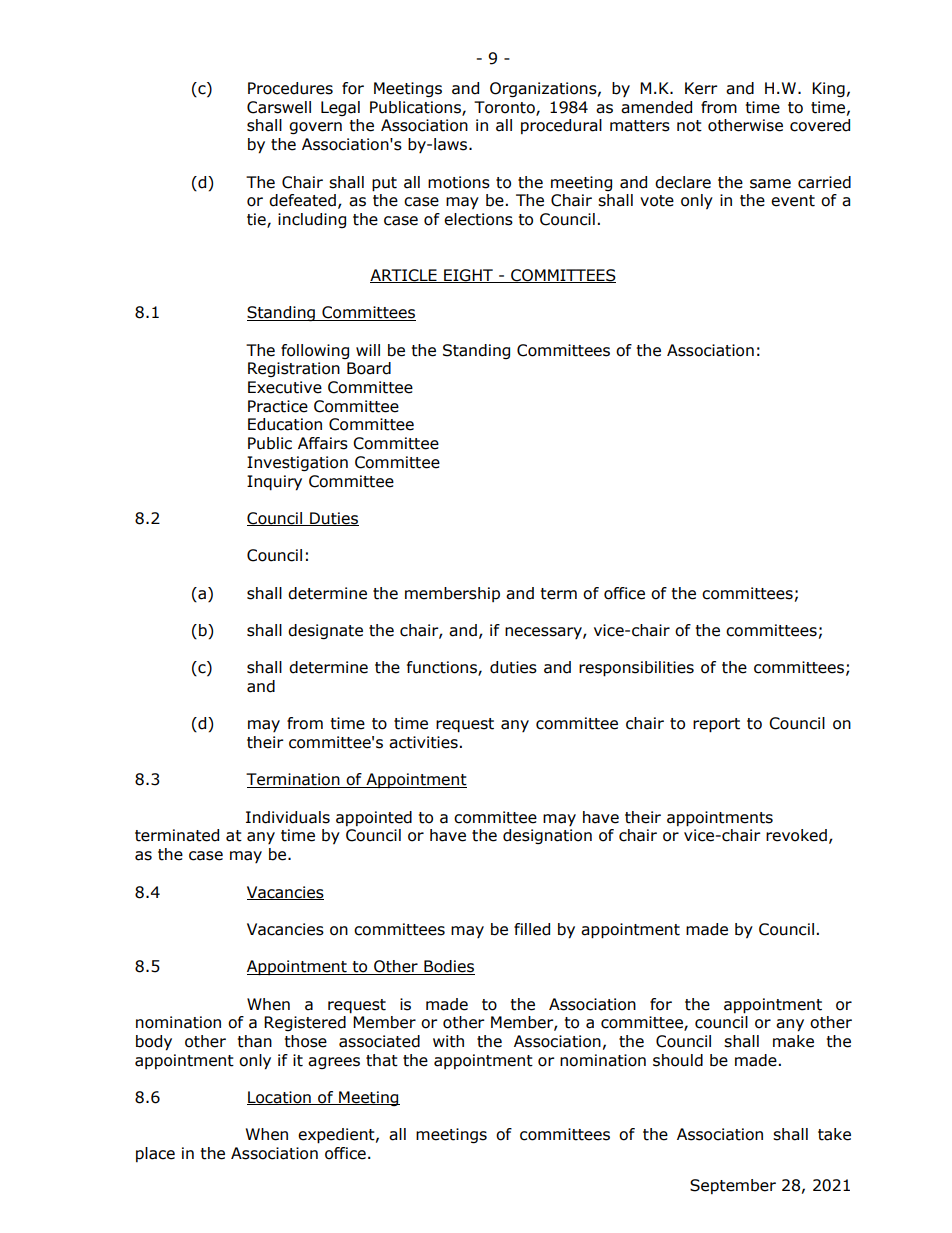  I want to click on report, so click(716, 725).
